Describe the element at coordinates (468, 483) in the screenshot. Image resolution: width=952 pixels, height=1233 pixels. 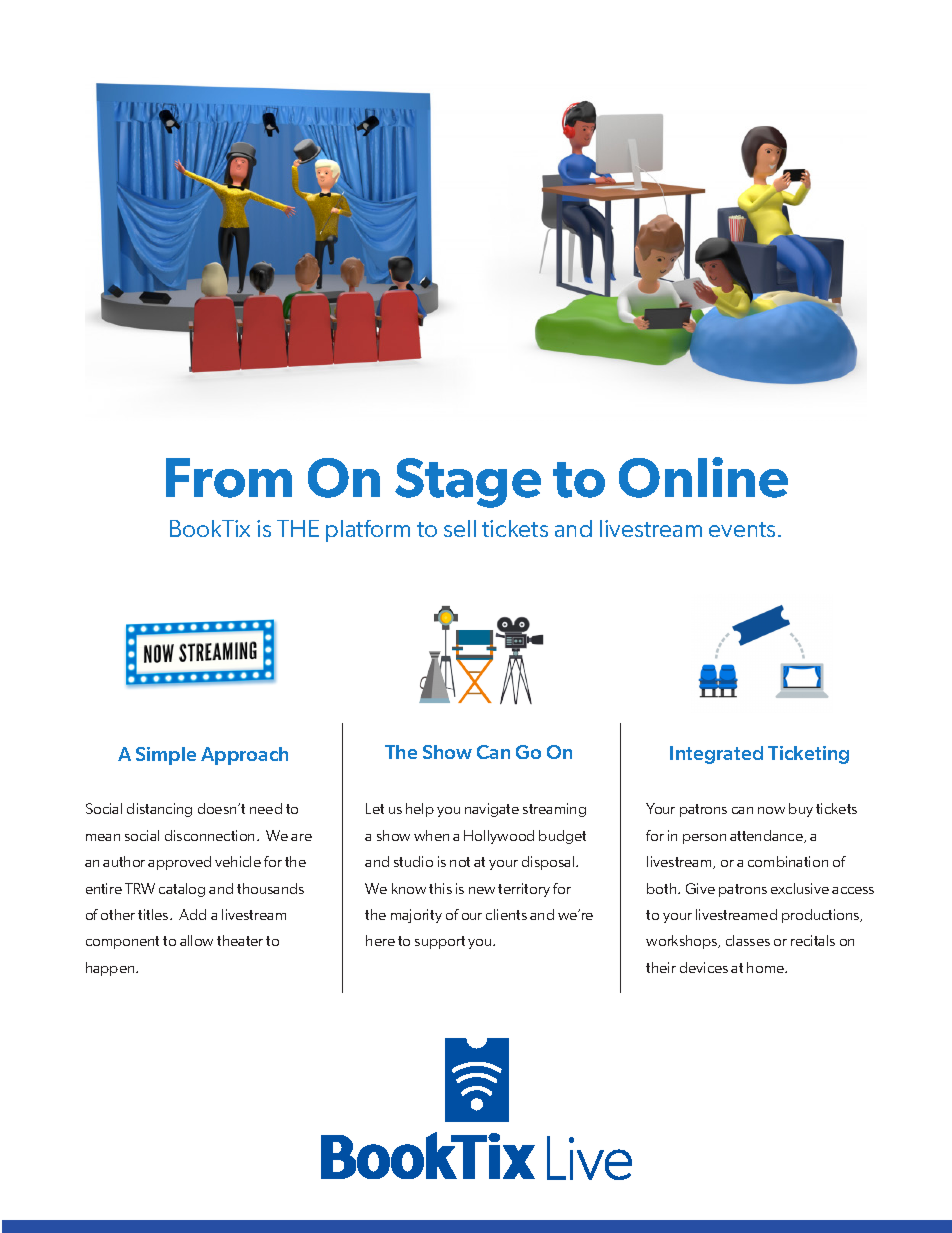
I see `Stage` at that location.
